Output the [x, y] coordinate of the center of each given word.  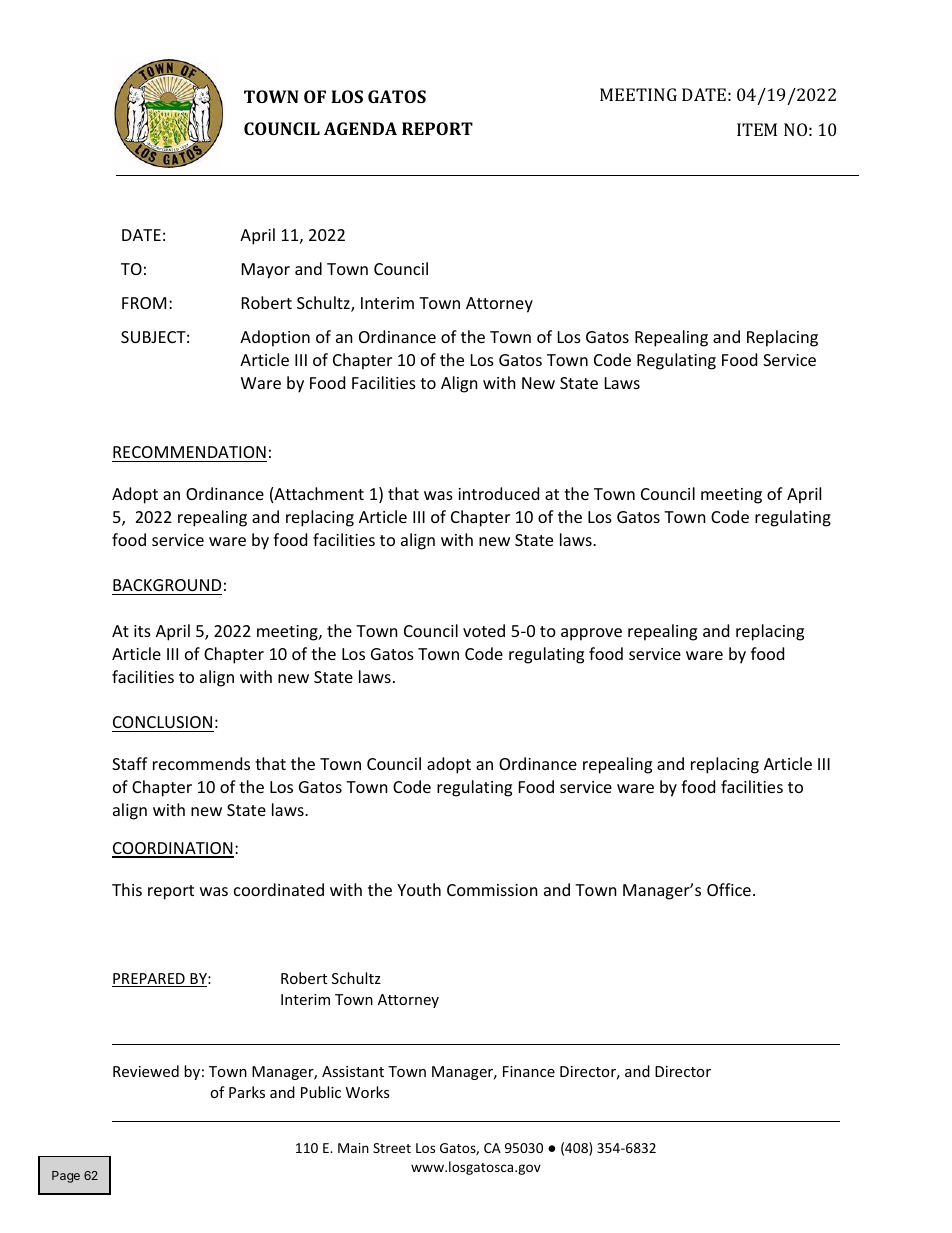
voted [484, 630]
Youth [419, 889]
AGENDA [360, 128]
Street [392, 1148]
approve [591, 634]
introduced [498, 493]
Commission [492, 890]
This [127, 889]
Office [729, 889]
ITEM [757, 129]
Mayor [266, 271]
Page [66, 1177]
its [142, 631]
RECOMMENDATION [189, 452]
